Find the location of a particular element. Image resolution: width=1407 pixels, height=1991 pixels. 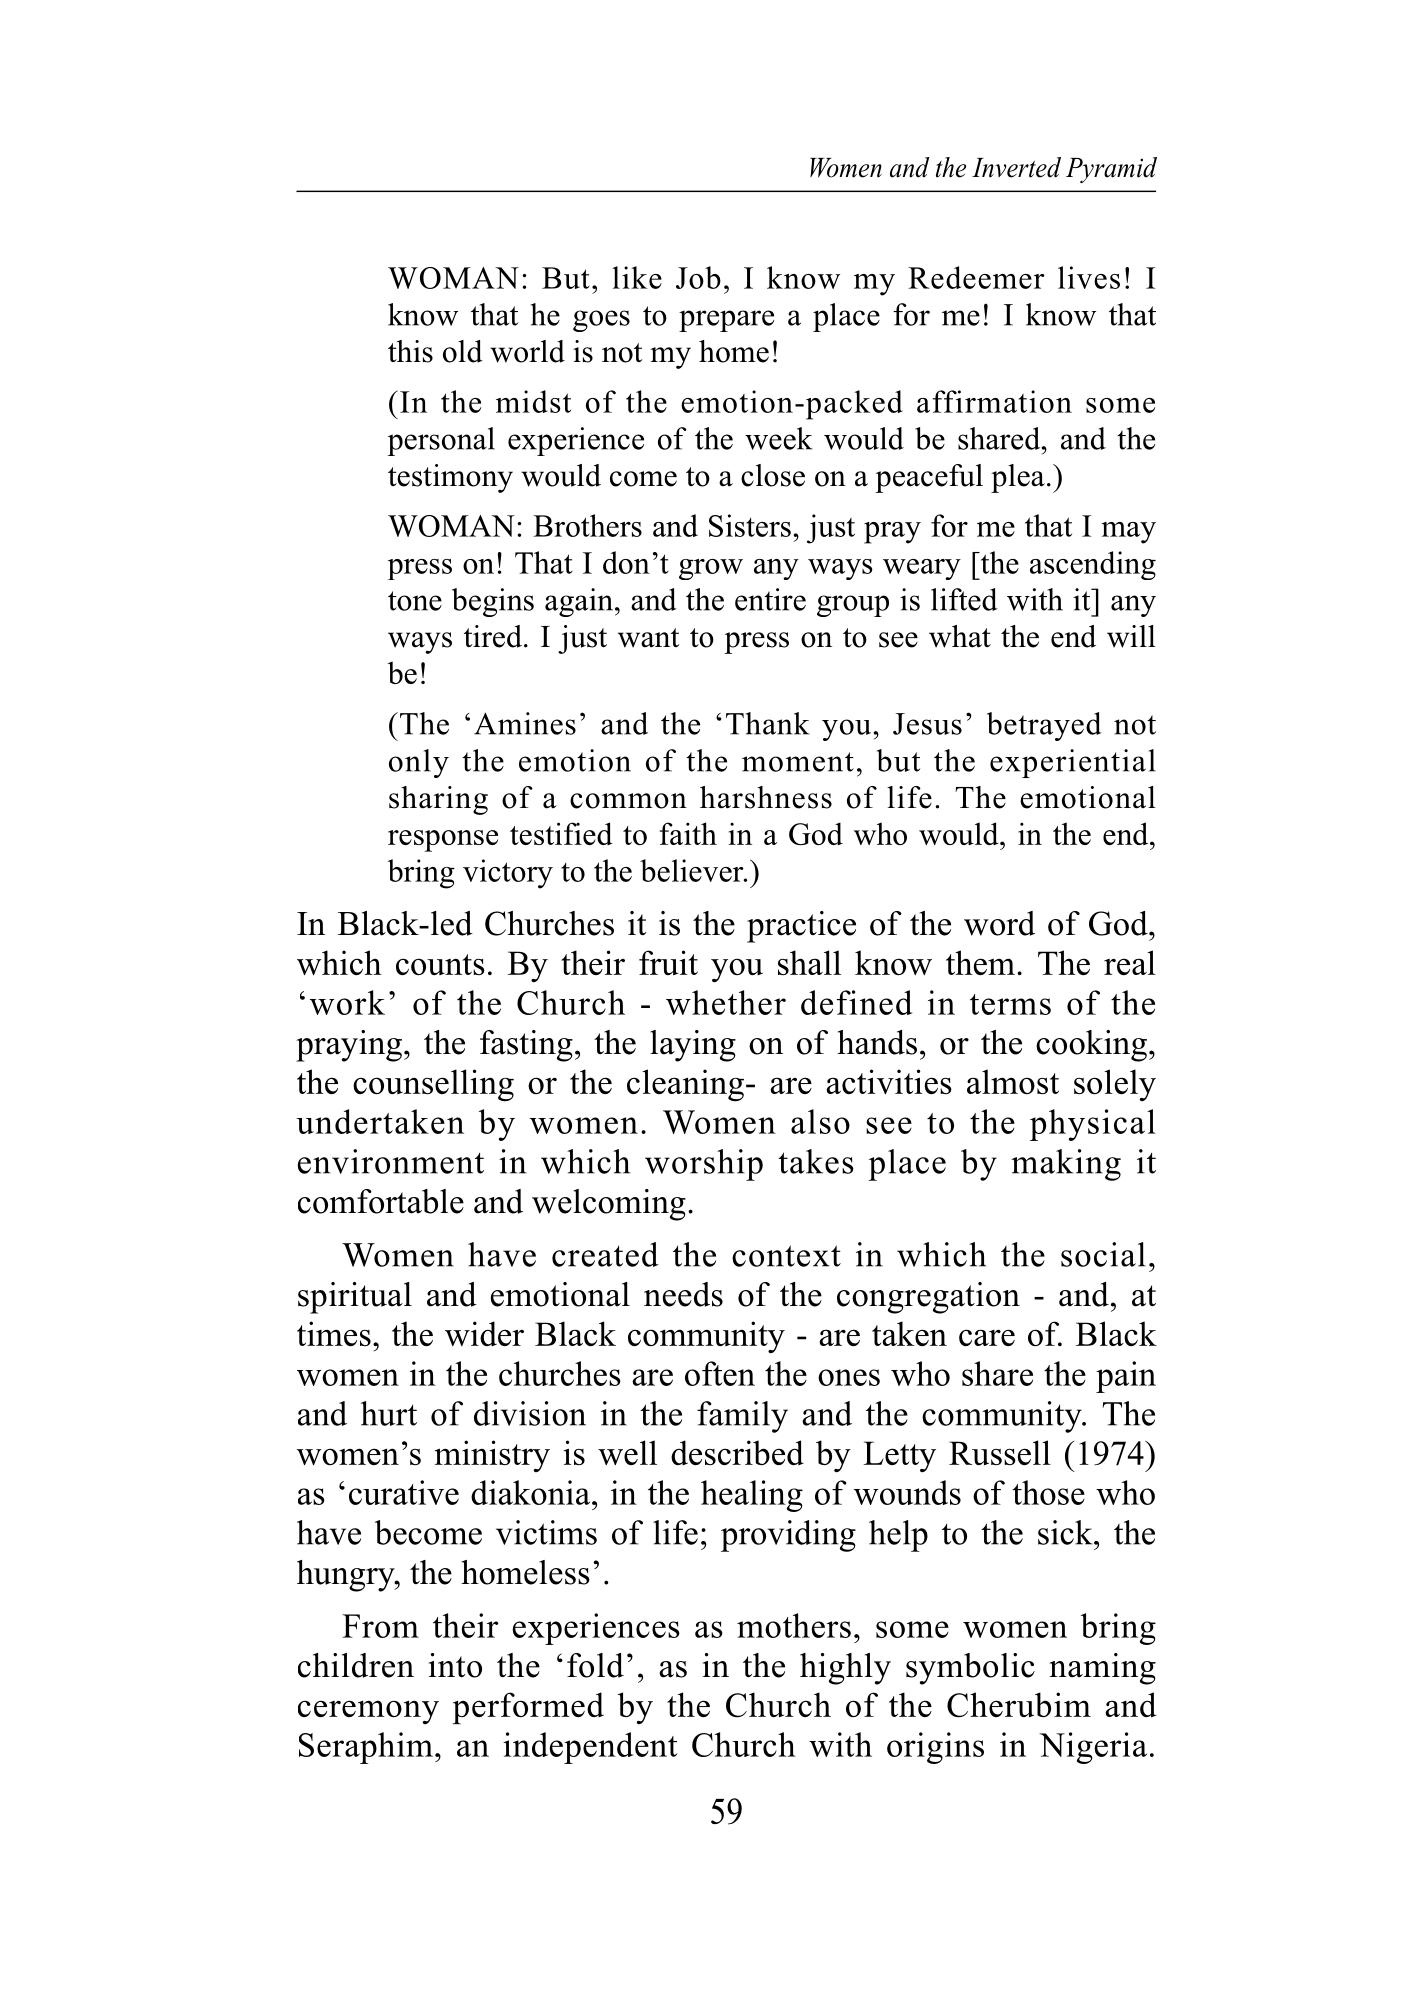

counts is located at coordinates (440, 964).
